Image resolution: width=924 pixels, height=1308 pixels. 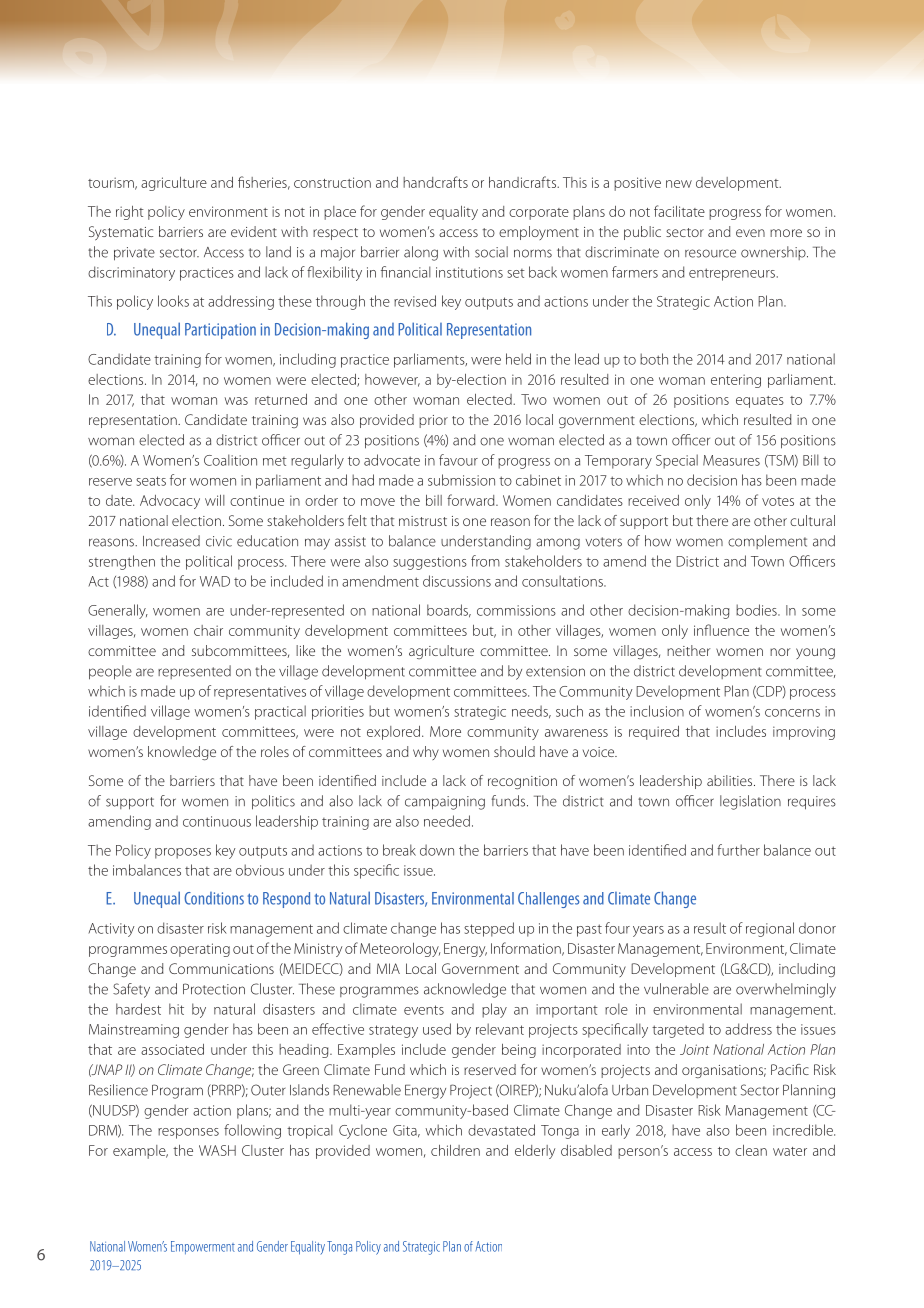 What do you see at coordinates (679, 211) in the screenshot?
I see `facilitate` at bounding box center [679, 211].
